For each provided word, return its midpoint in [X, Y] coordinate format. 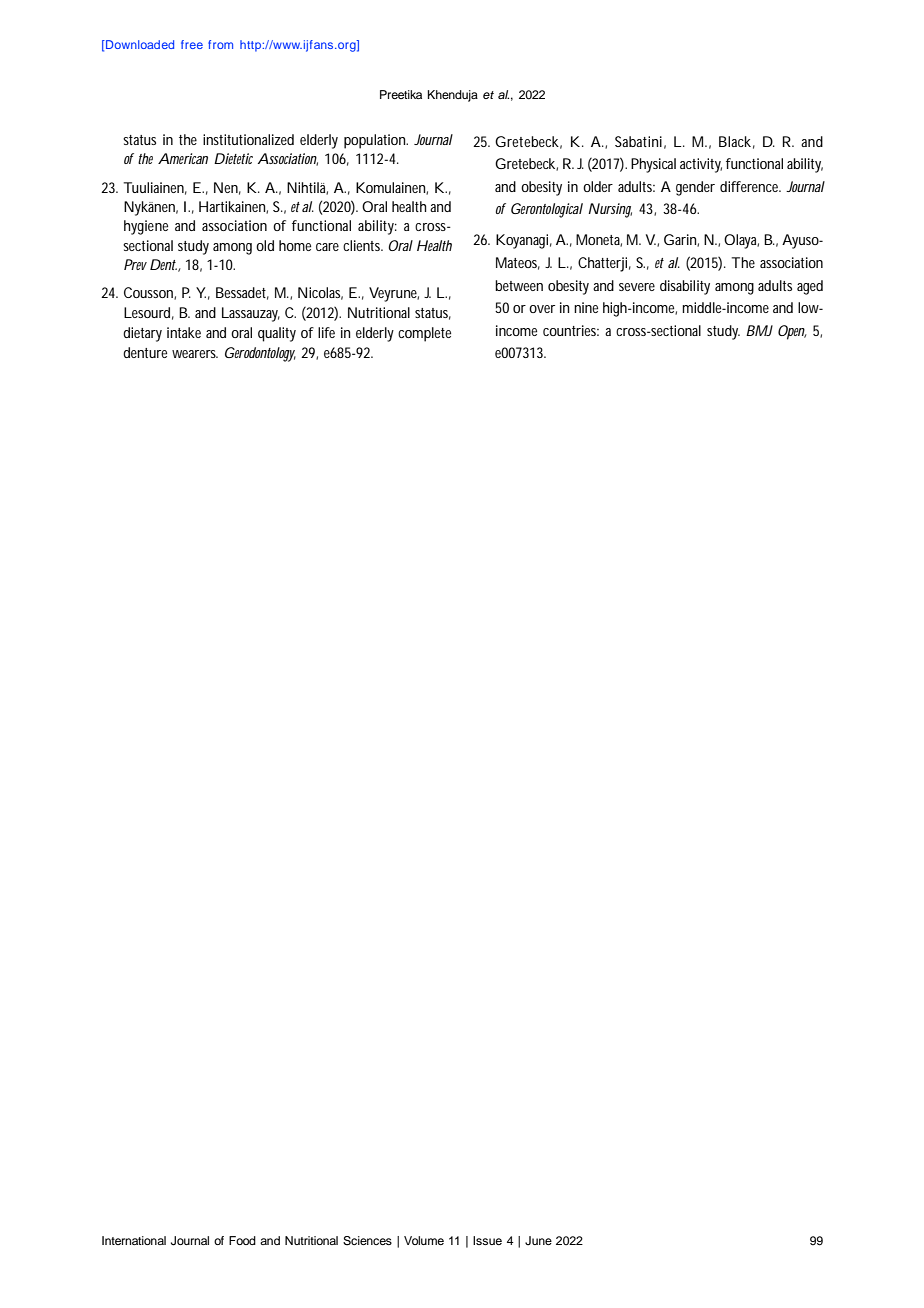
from [220, 44]
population [376, 141]
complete [424, 334]
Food [242, 1240]
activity [701, 165]
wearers [195, 354]
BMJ [759, 330]
